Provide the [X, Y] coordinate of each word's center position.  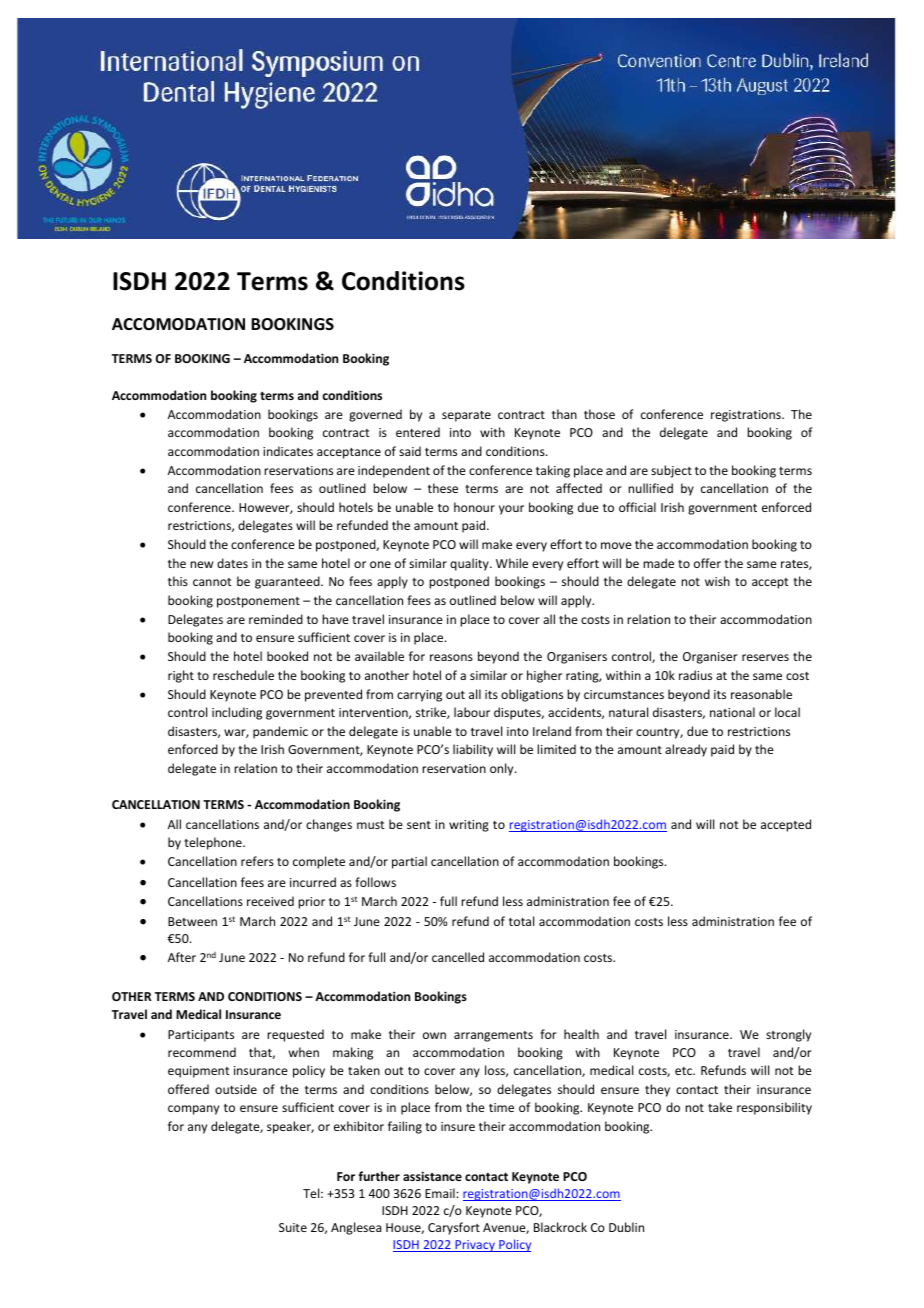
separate [466, 416]
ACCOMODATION [178, 324]
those [599, 414]
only [503, 769]
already [686, 750]
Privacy [475, 1246]
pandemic [280, 732]
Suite [293, 1227]
